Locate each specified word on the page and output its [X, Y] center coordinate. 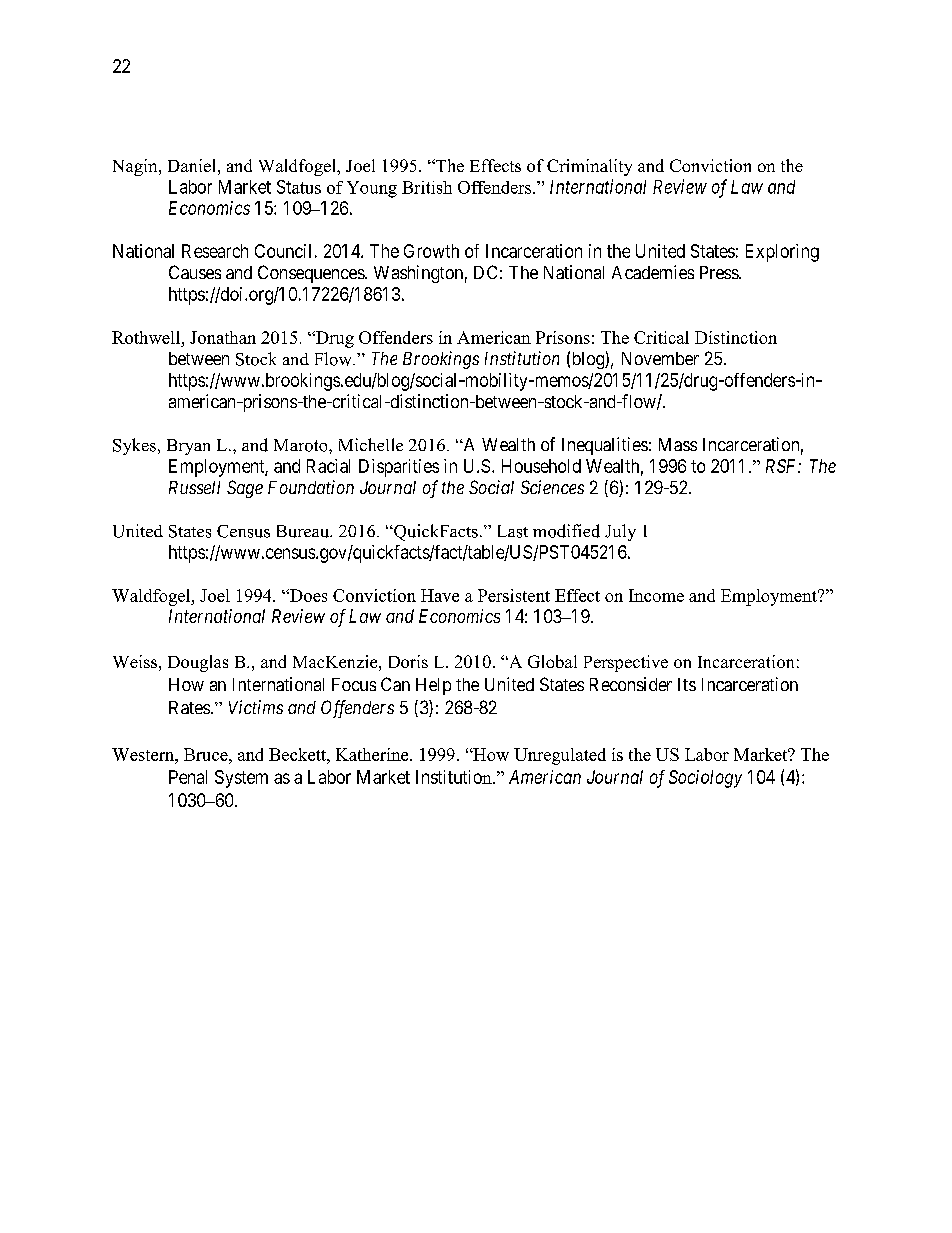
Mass [678, 444]
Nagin [136, 167]
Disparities [399, 468]
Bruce [207, 754]
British [427, 187]
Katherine [373, 754]
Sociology [705, 779]
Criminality [589, 167]
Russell [194, 487]
